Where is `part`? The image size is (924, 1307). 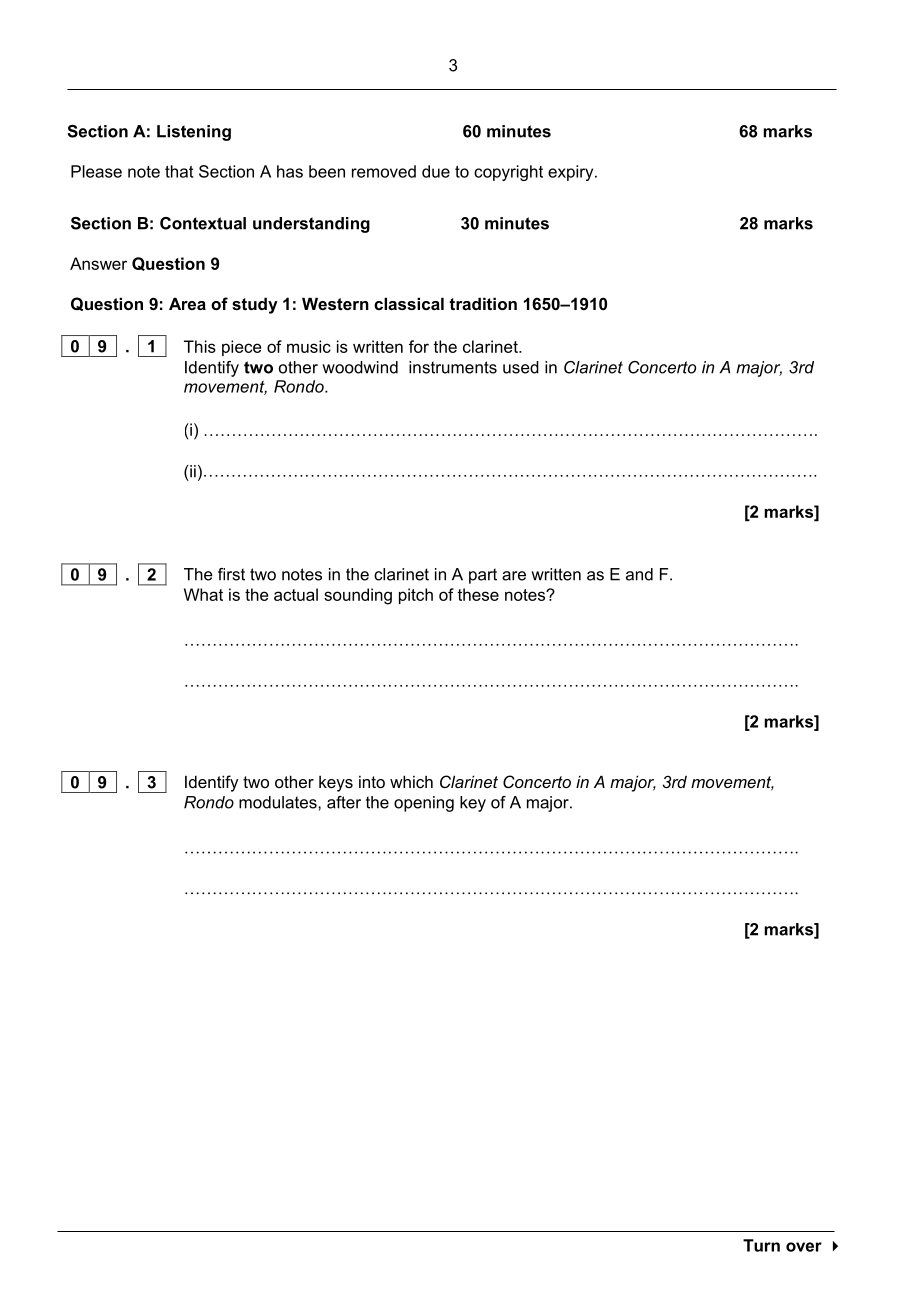
part is located at coordinates (483, 576).
